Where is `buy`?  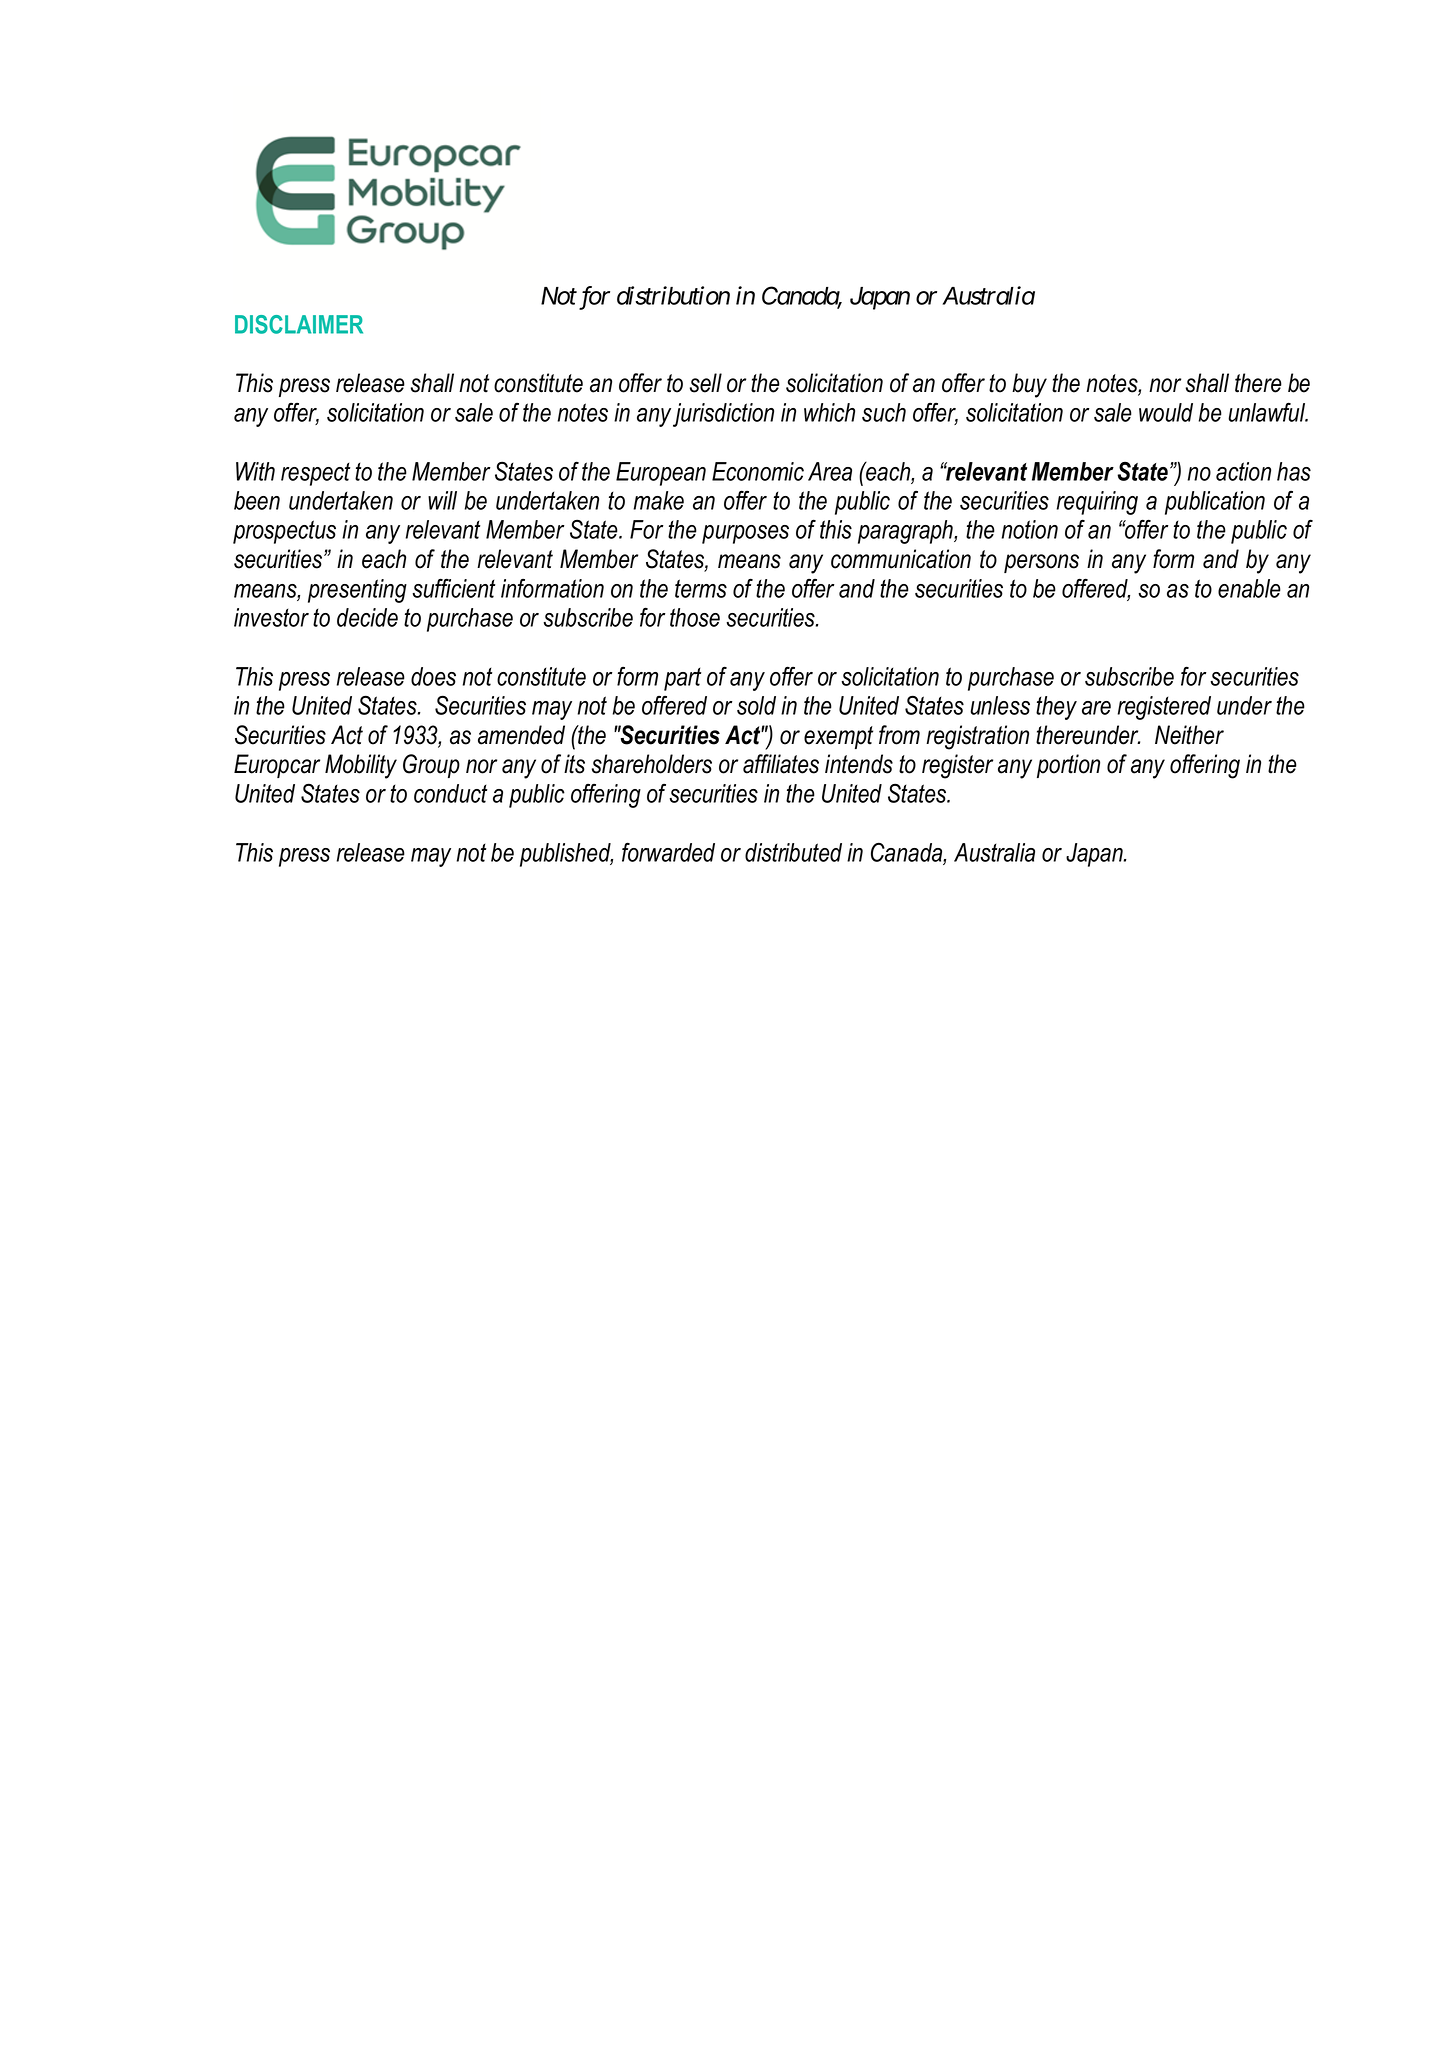 buy is located at coordinates (1029, 385).
